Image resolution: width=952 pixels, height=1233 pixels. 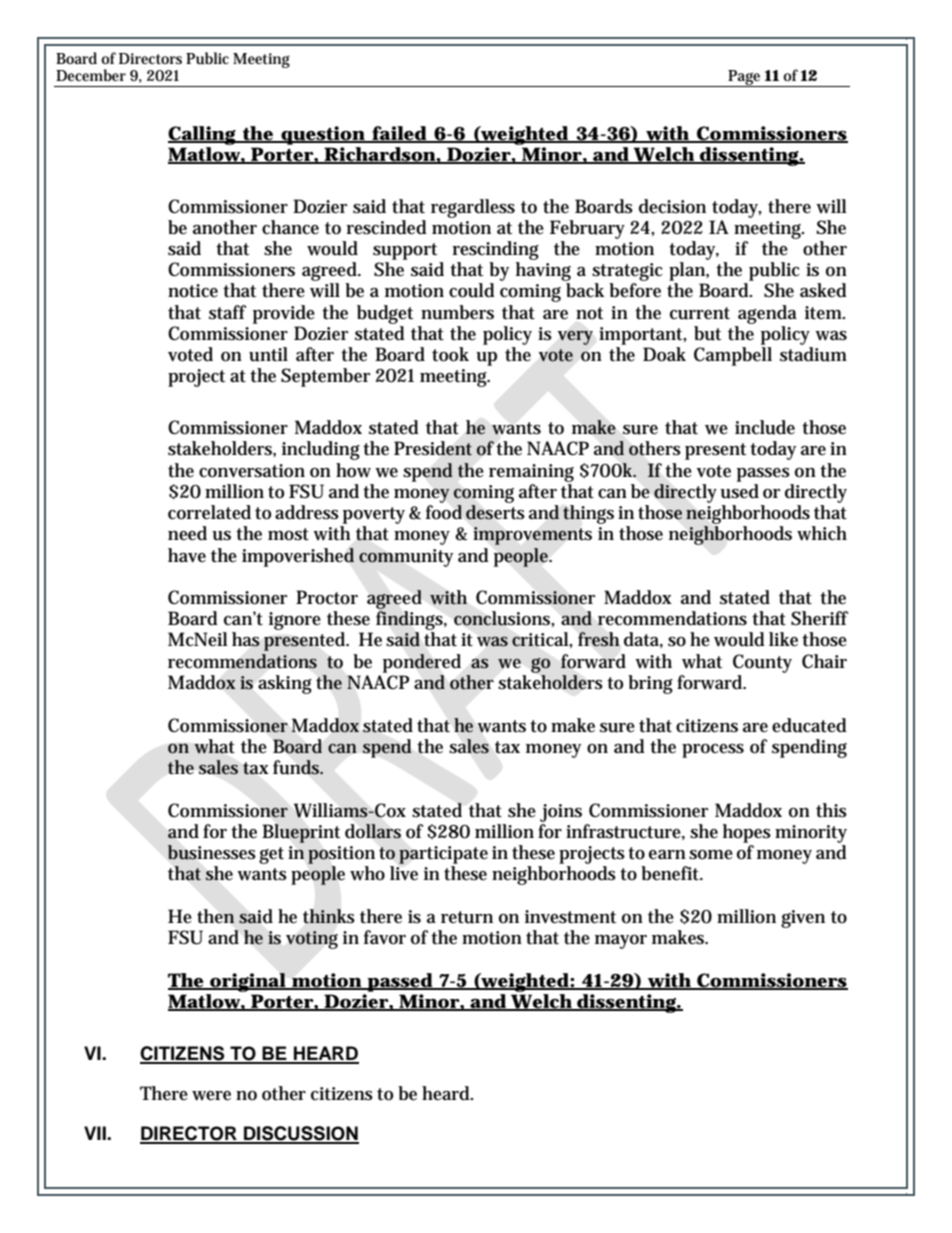 What do you see at coordinates (203, 135) in the screenshot?
I see `Calling` at bounding box center [203, 135].
